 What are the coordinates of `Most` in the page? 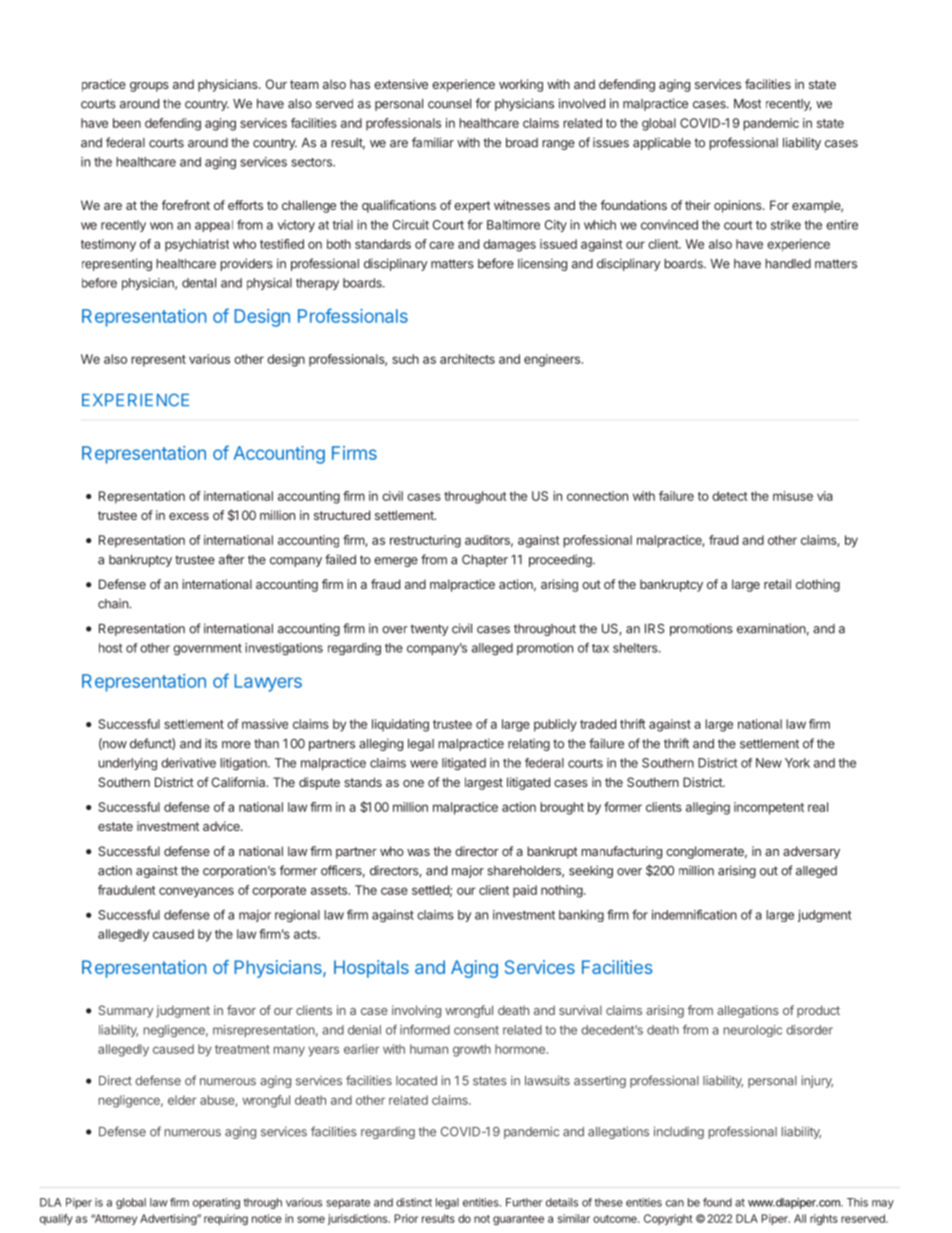 It's located at (747, 104).
